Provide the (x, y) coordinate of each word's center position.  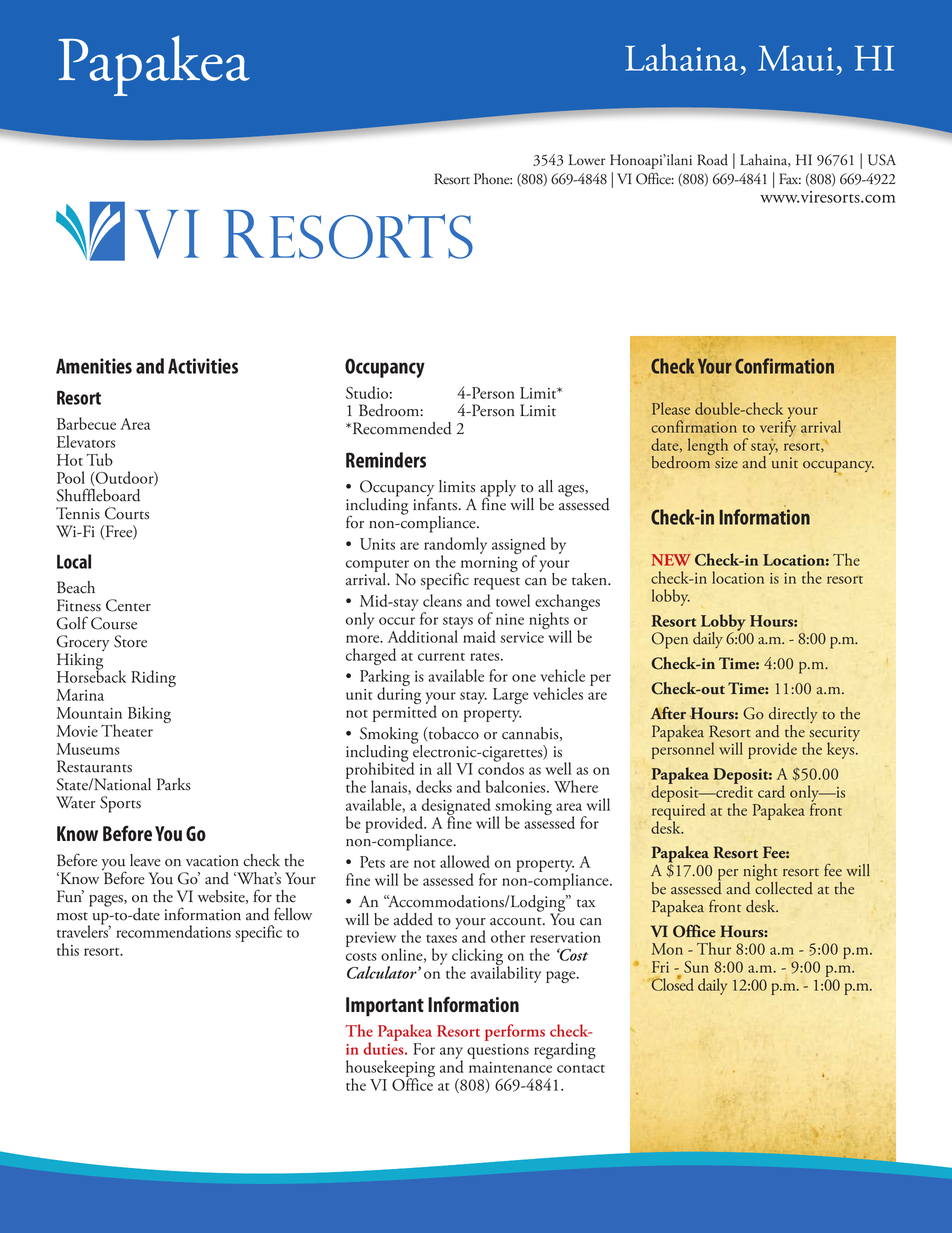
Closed (671, 983)
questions (498, 1051)
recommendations (173, 931)
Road (712, 160)
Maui (796, 58)
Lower (587, 160)
